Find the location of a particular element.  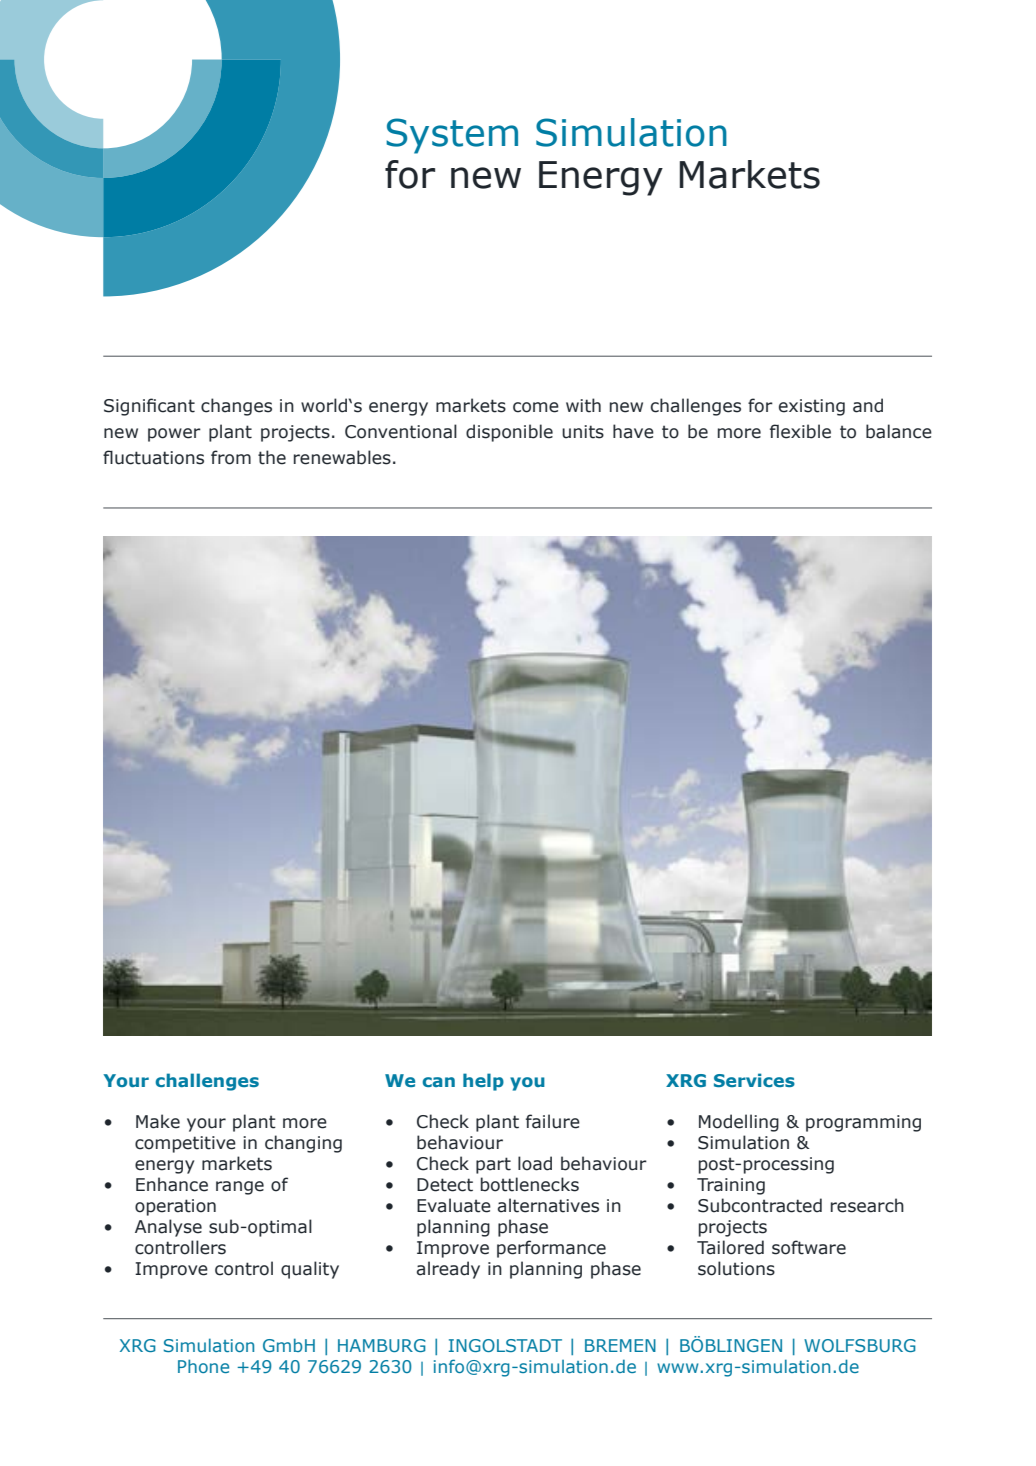

System is located at coordinates (452, 136).
